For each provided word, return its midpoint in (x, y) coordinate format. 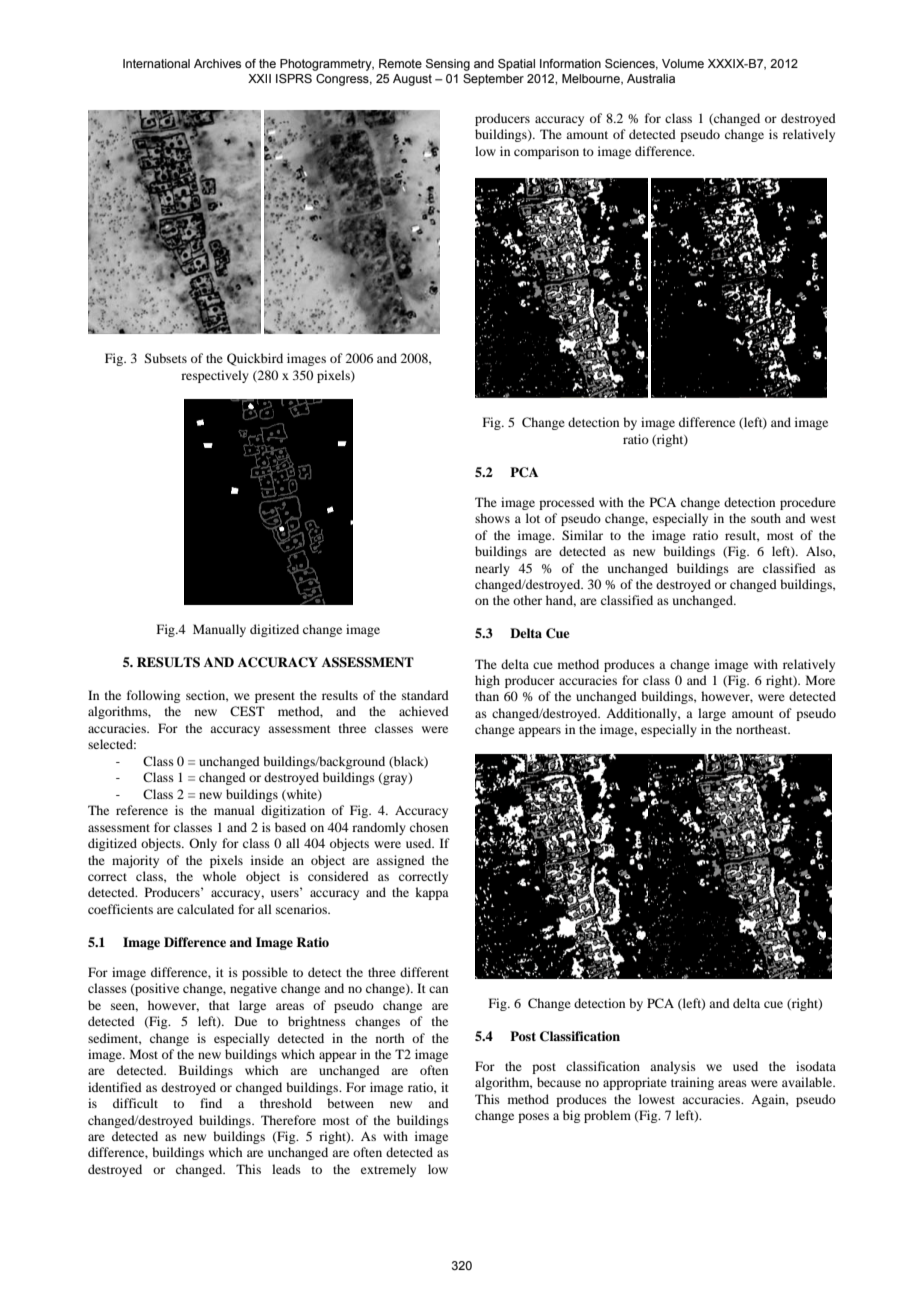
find (211, 1103)
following (153, 696)
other (527, 600)
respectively (215, 376)
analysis (673, 1067)
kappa (432, 893)
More (820, 680)
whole (219, 876)
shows (492, 518)
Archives (217, 63)
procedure (808, 503)
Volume (683, 63)
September (493, 80)
